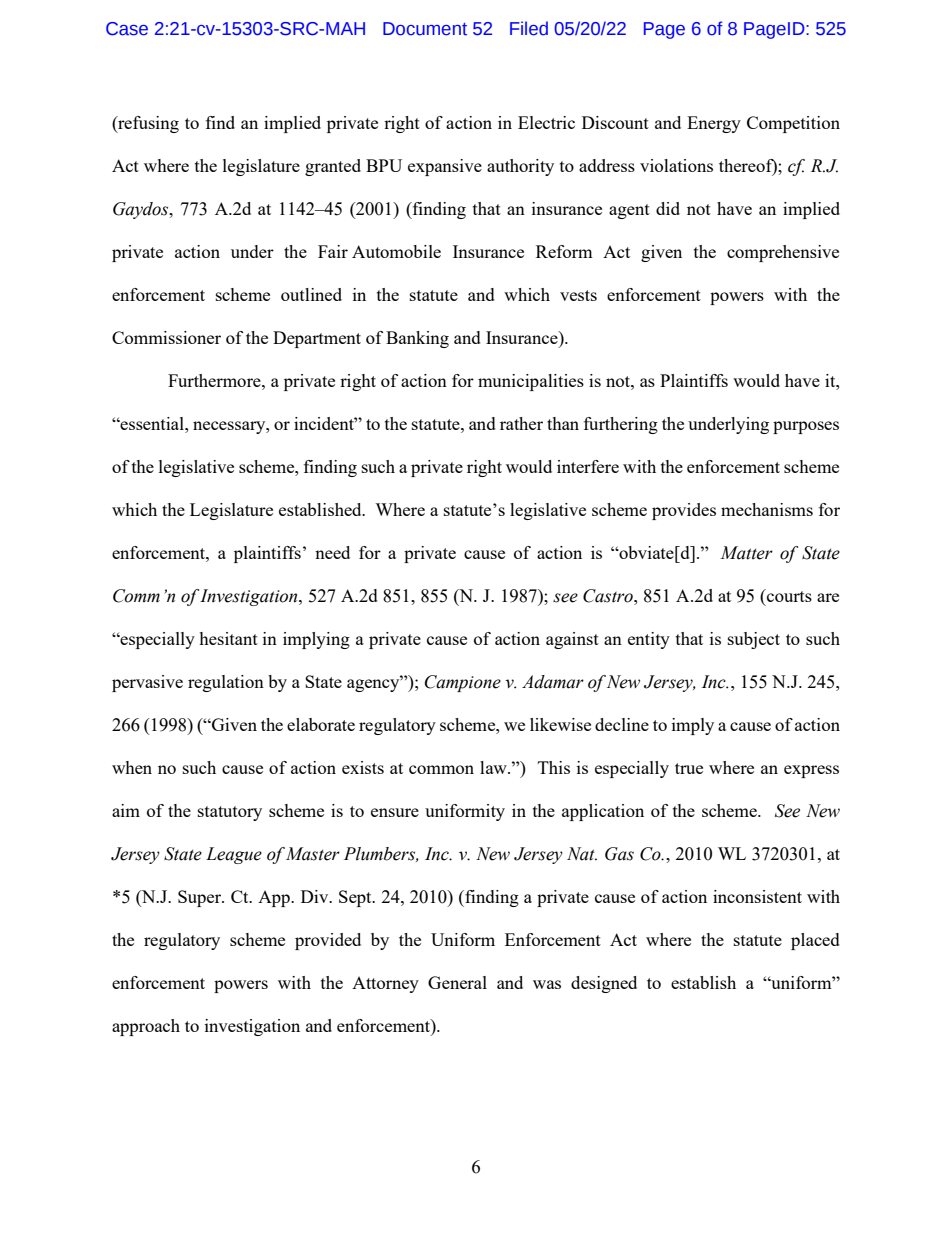 The width and height of the page is (952, 1233). What do you see at coordinates (714, 124) in the page?
I see `Energy` at bounding box center [714, 124].
